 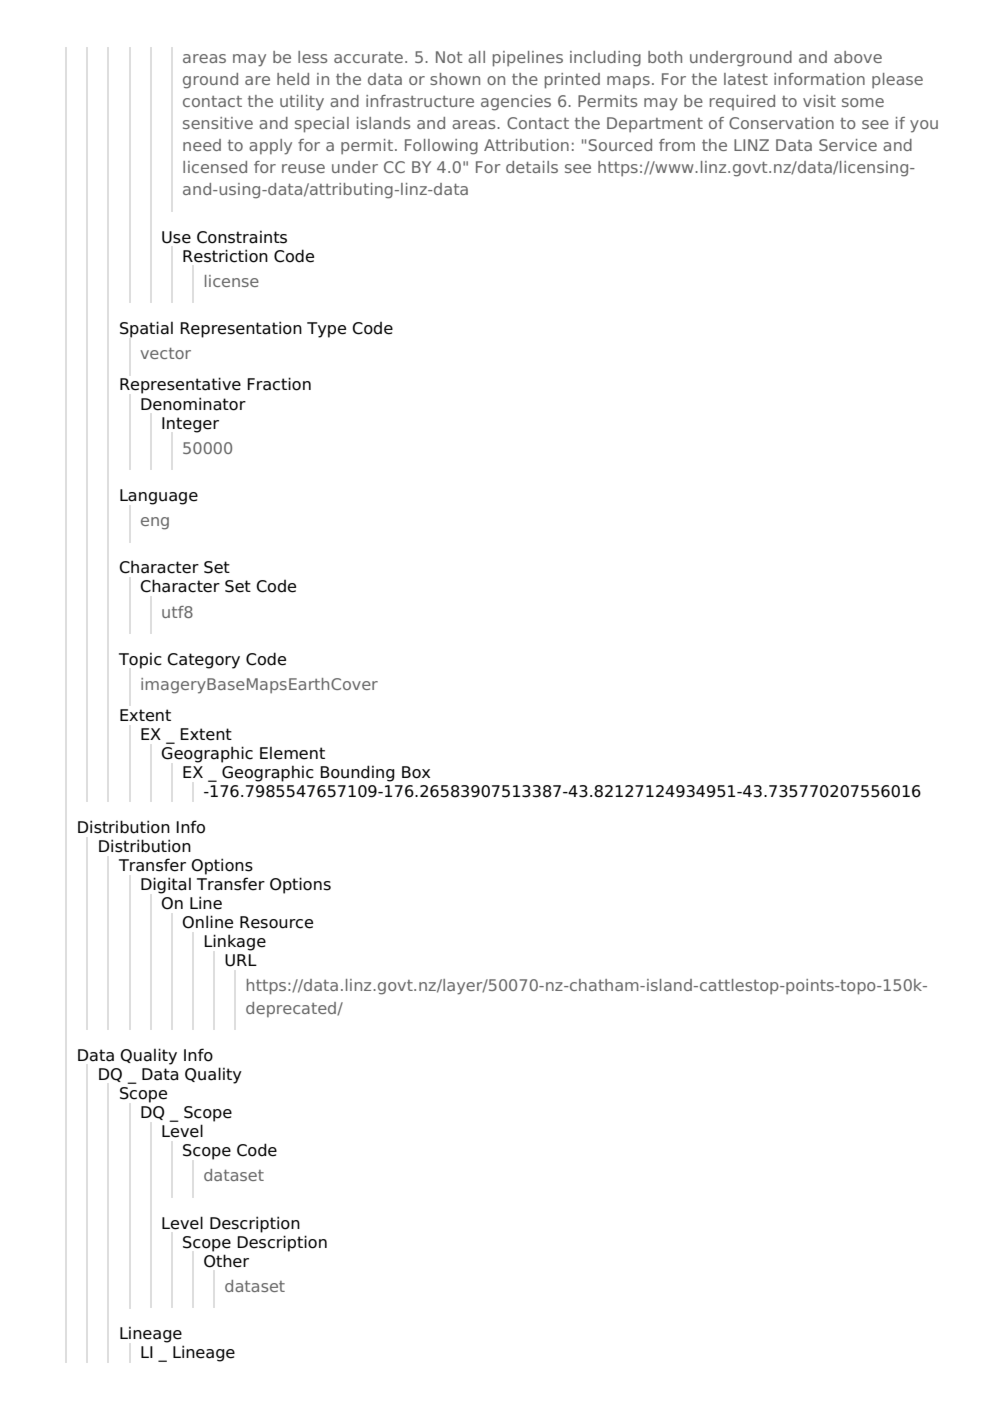 What do you see at coordinates (241, 329) in the document?
I see `Representation` at bounding box center [241, 329].
